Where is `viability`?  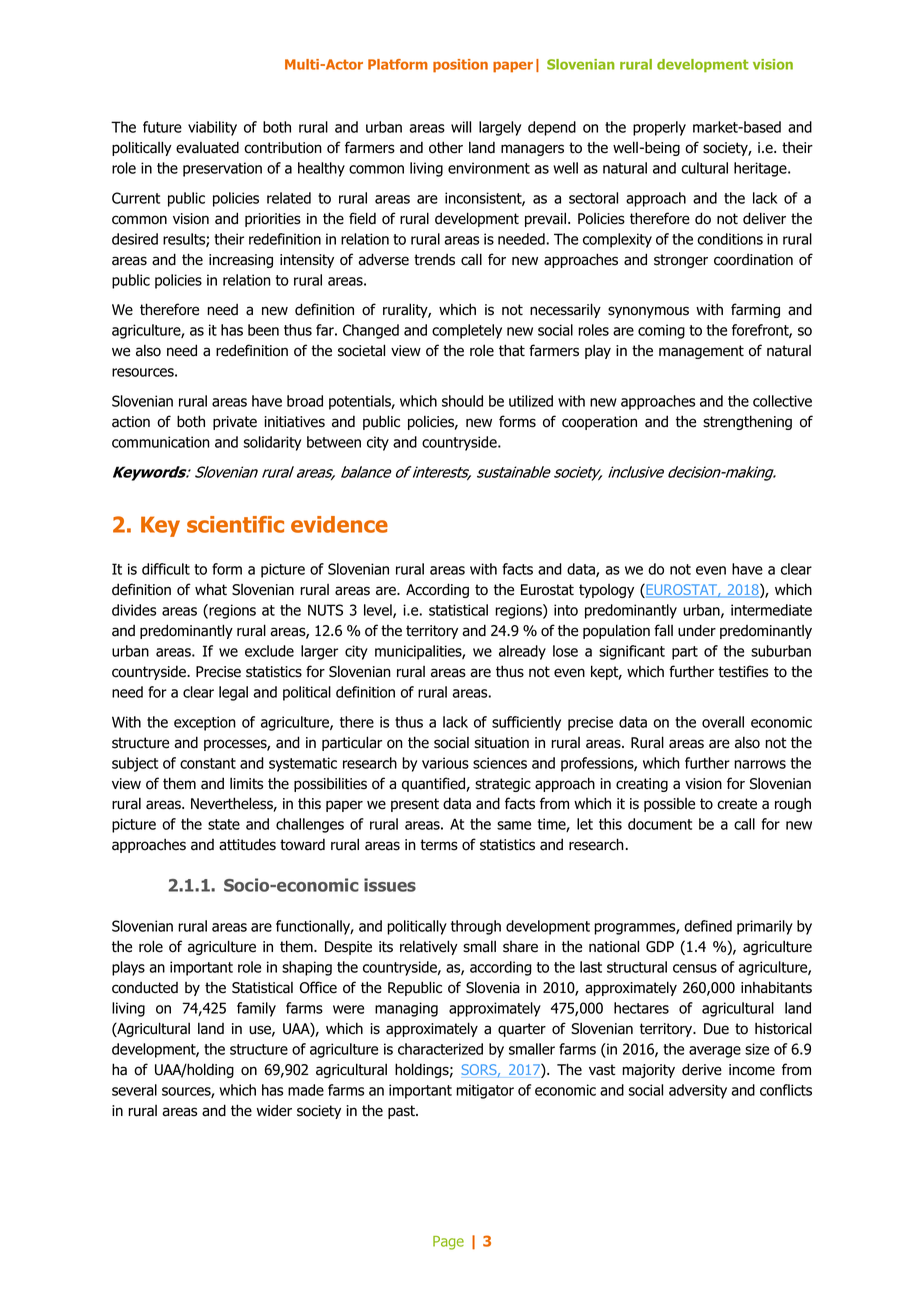
viability is located at coordinates (212, 128).
